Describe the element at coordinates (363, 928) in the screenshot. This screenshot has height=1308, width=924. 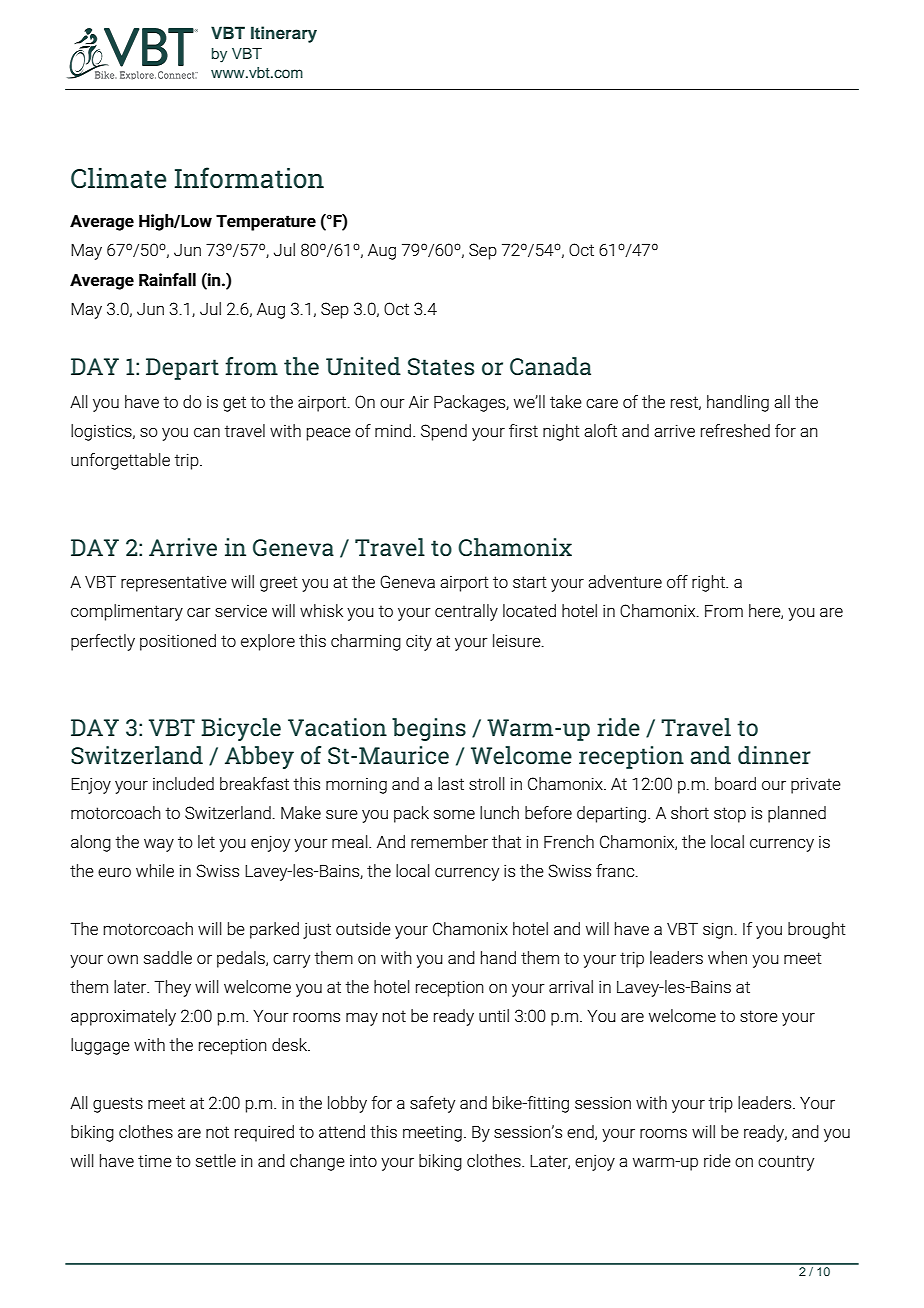
I see `outside` at that location.
